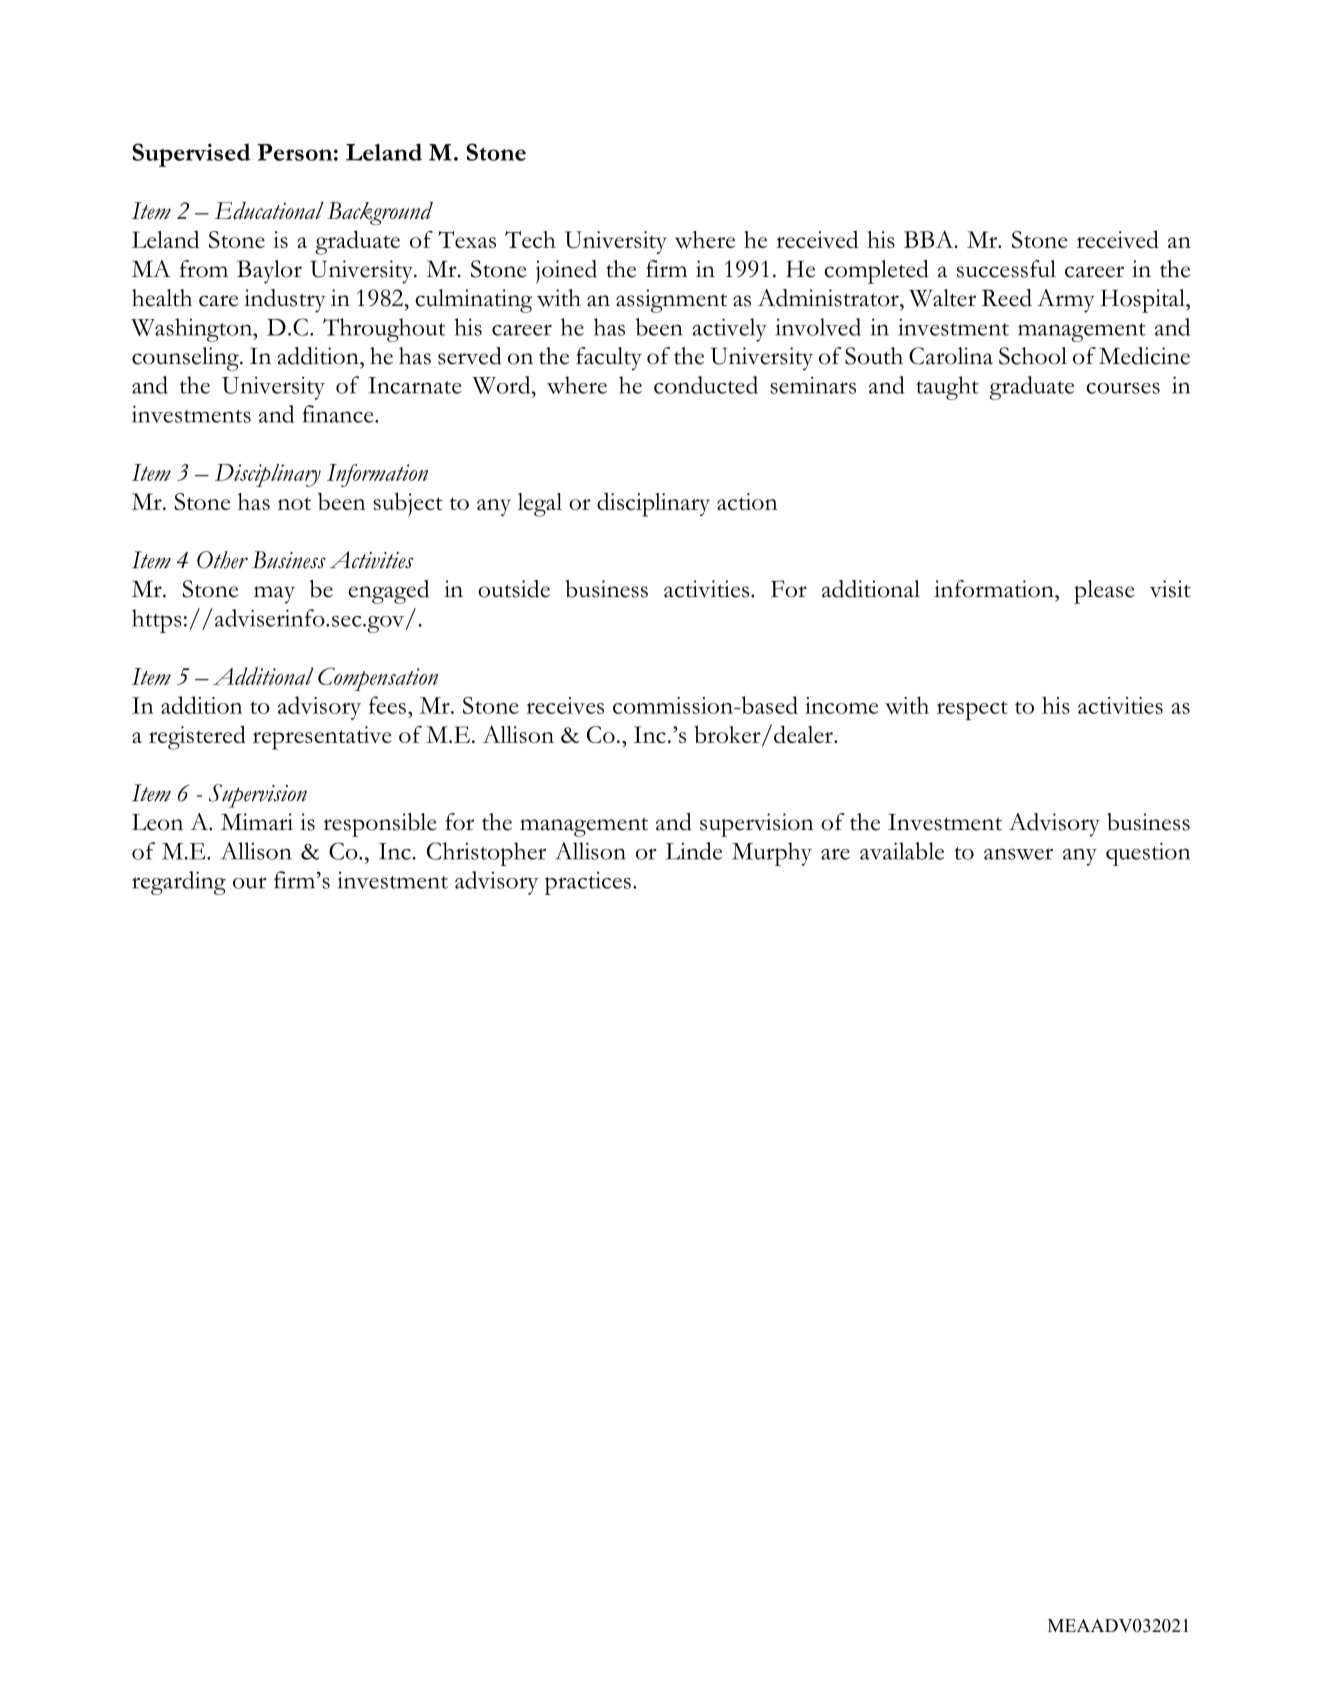 Image resolution: width=1320 pixels, height=1708 pixels. Describe the element at coordinates (269, 210) in the screenshot. I see `Educational` at that location.
